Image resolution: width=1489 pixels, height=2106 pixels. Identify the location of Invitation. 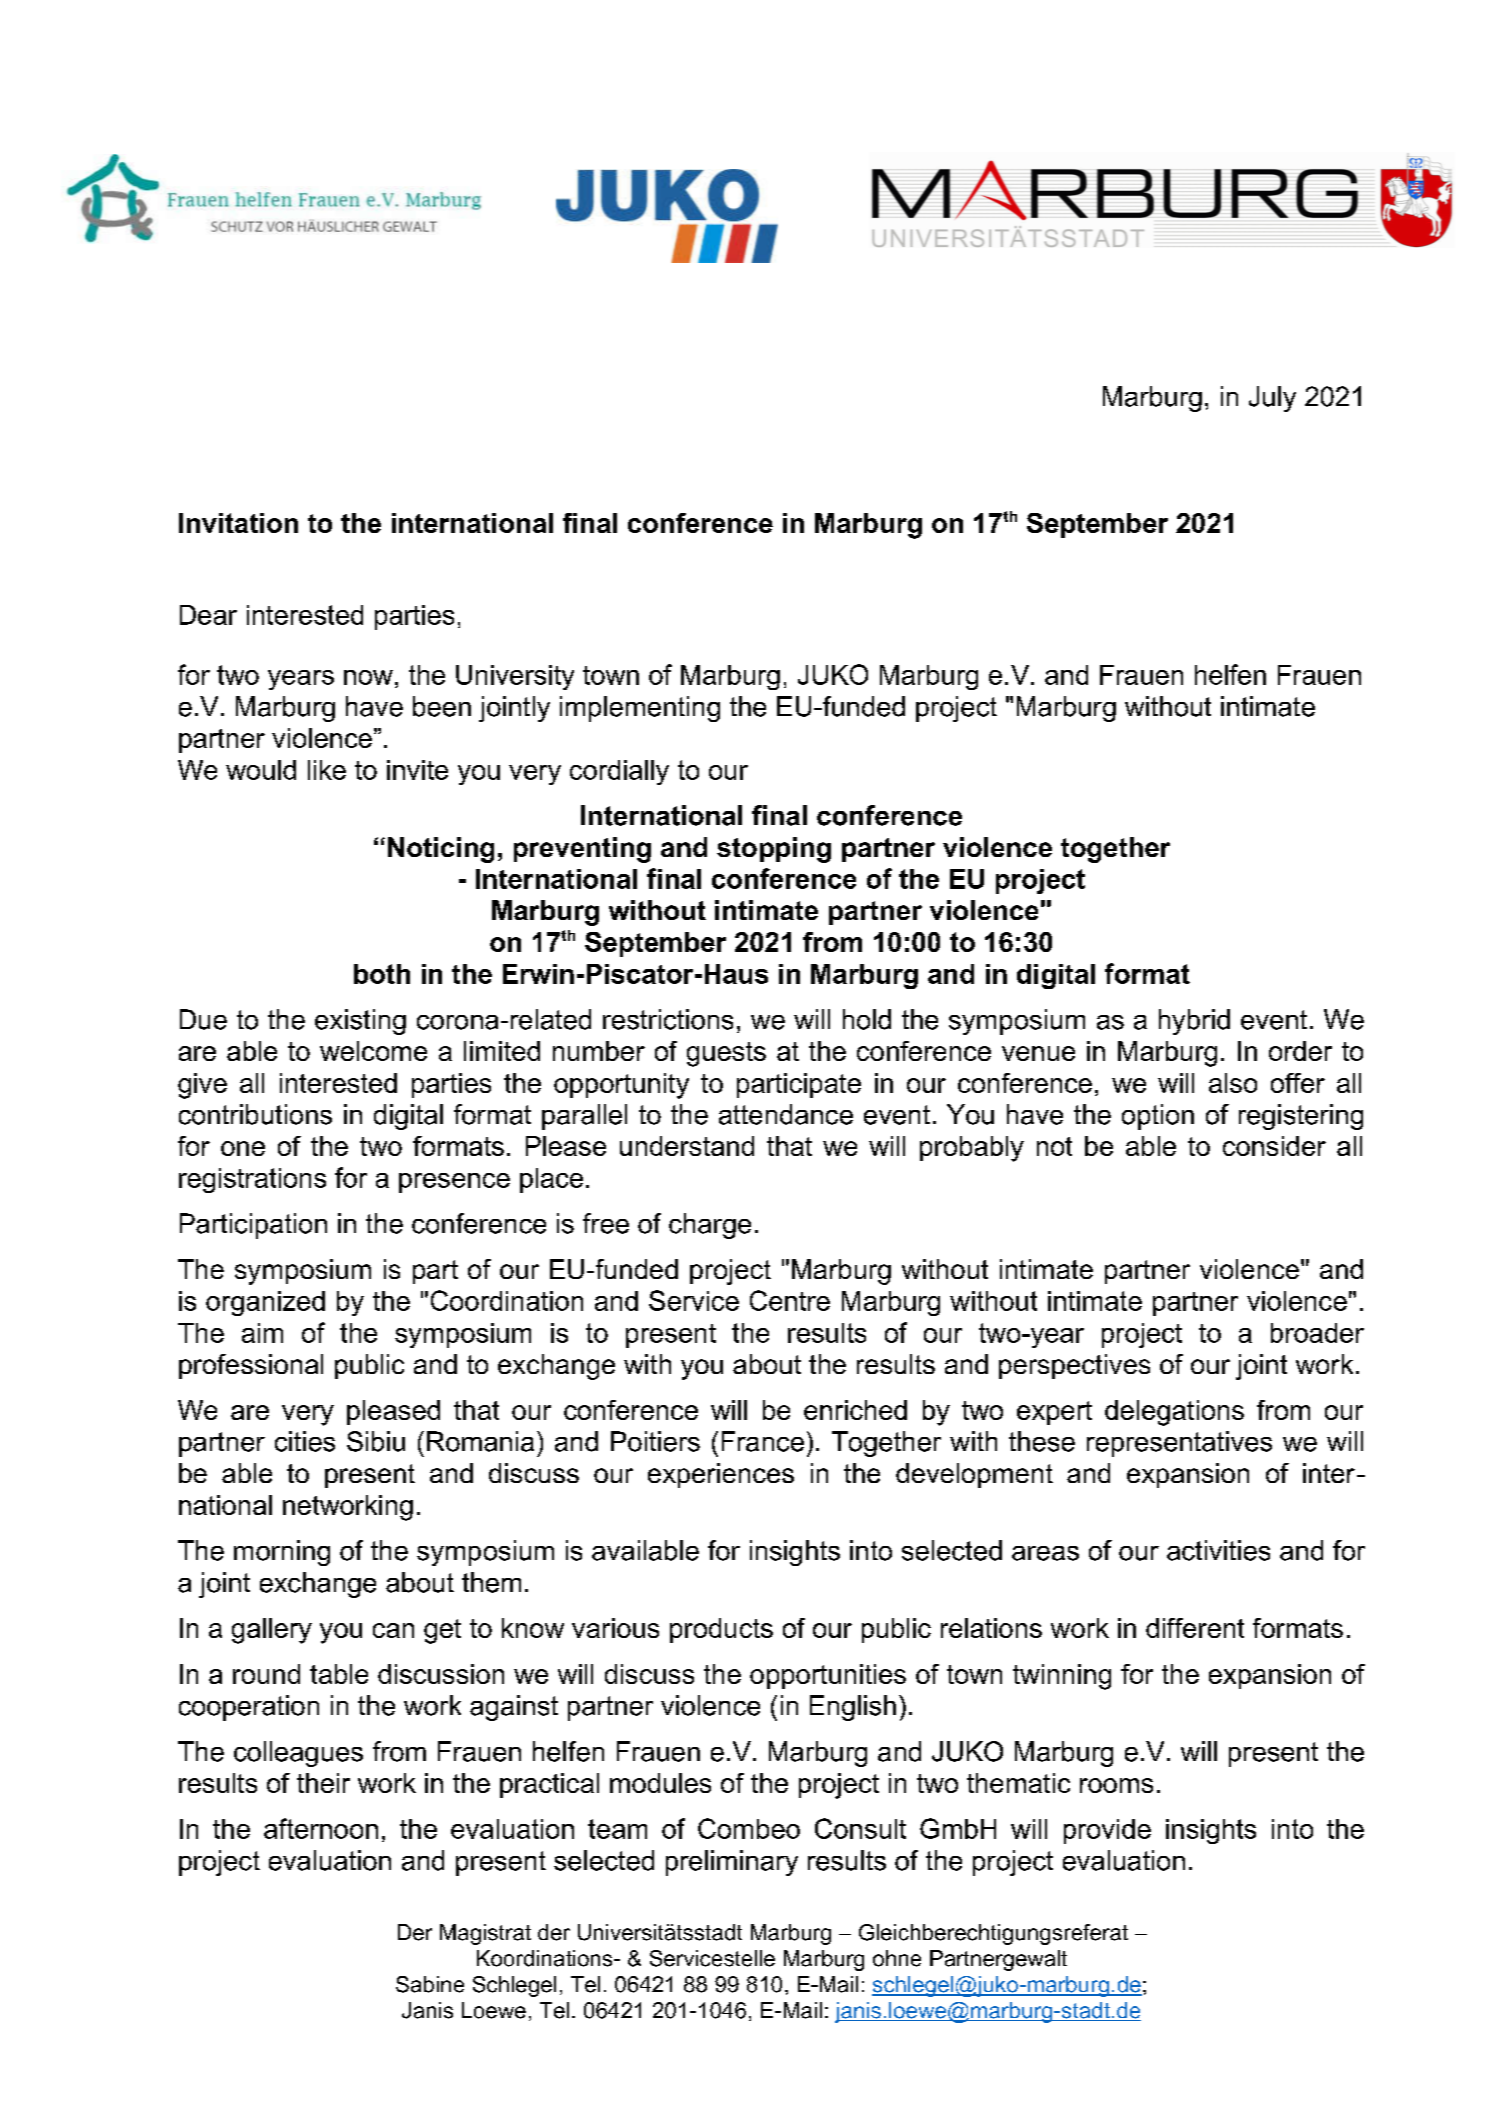
(238, 523).
